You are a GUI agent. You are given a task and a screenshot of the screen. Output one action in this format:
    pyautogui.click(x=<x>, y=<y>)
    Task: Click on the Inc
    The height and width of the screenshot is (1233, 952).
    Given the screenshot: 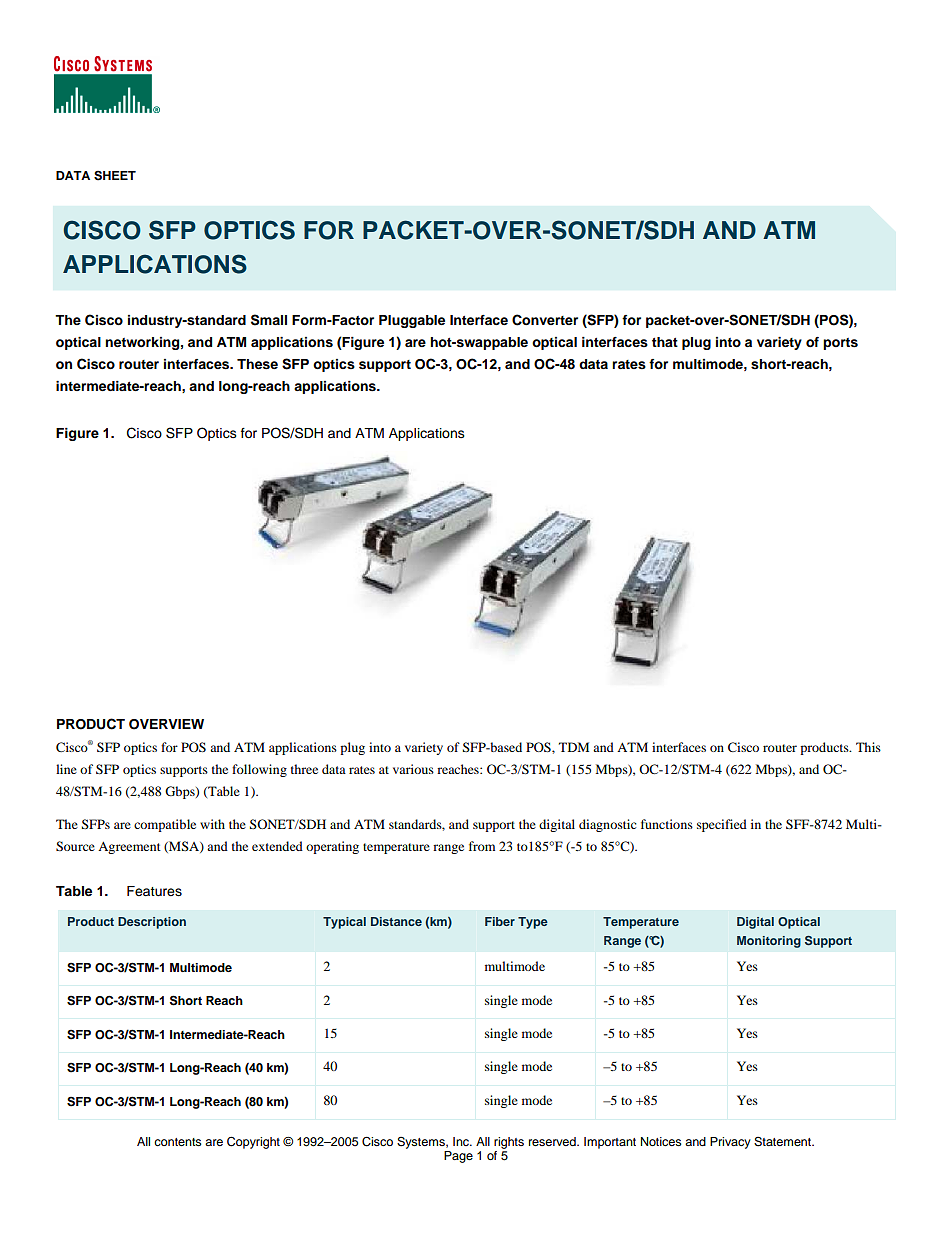 What is the action you would take?
    pyautogui.click(x=462, y=1141)
